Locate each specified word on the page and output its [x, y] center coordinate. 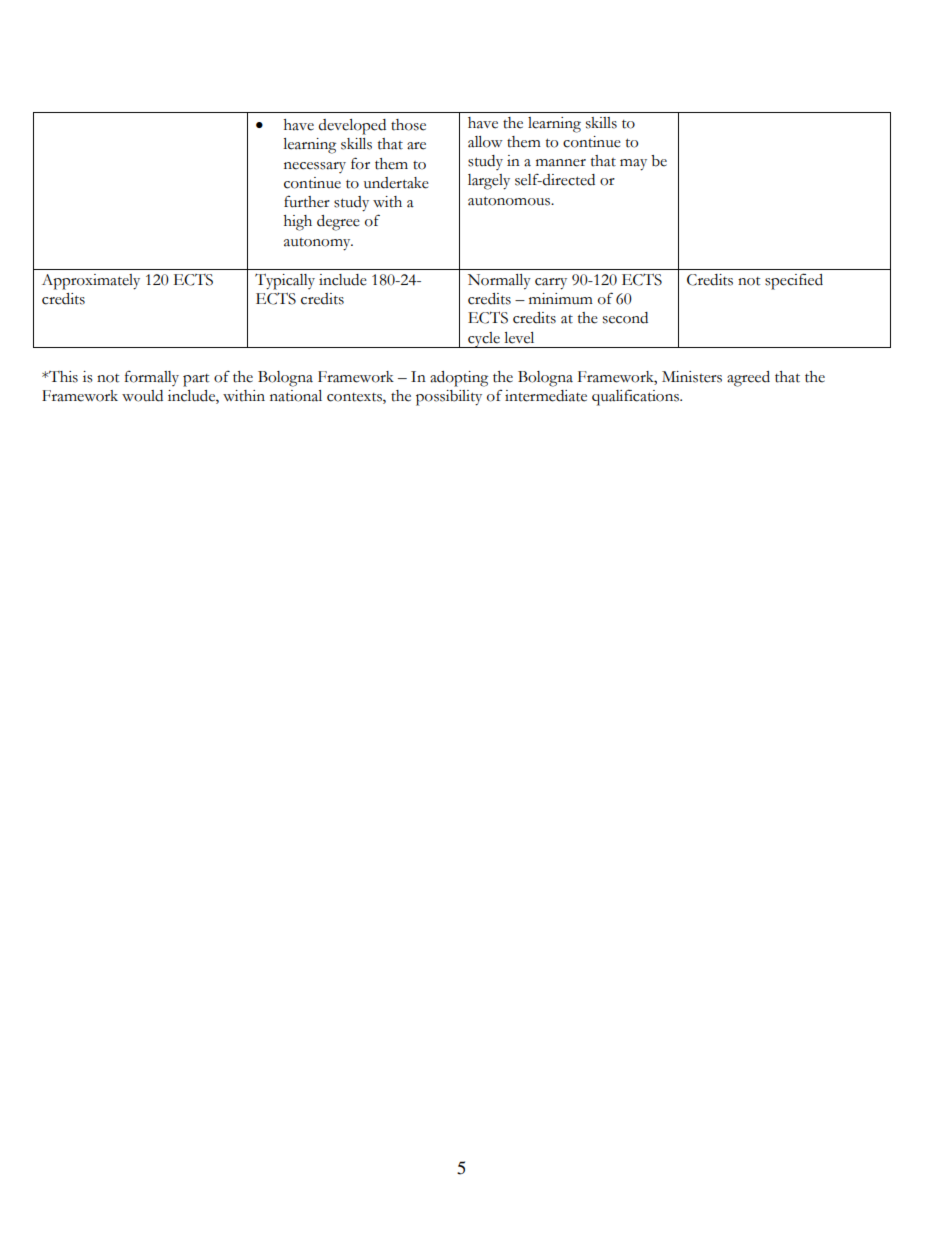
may [633, 165]
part [196, 380]
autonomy [318, 244]
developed [352, 127]
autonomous [510, 201]
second [625, 318]
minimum [561, 299]
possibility [449, 398]
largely [489, 182]
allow [485, 142]
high [298, 223]
